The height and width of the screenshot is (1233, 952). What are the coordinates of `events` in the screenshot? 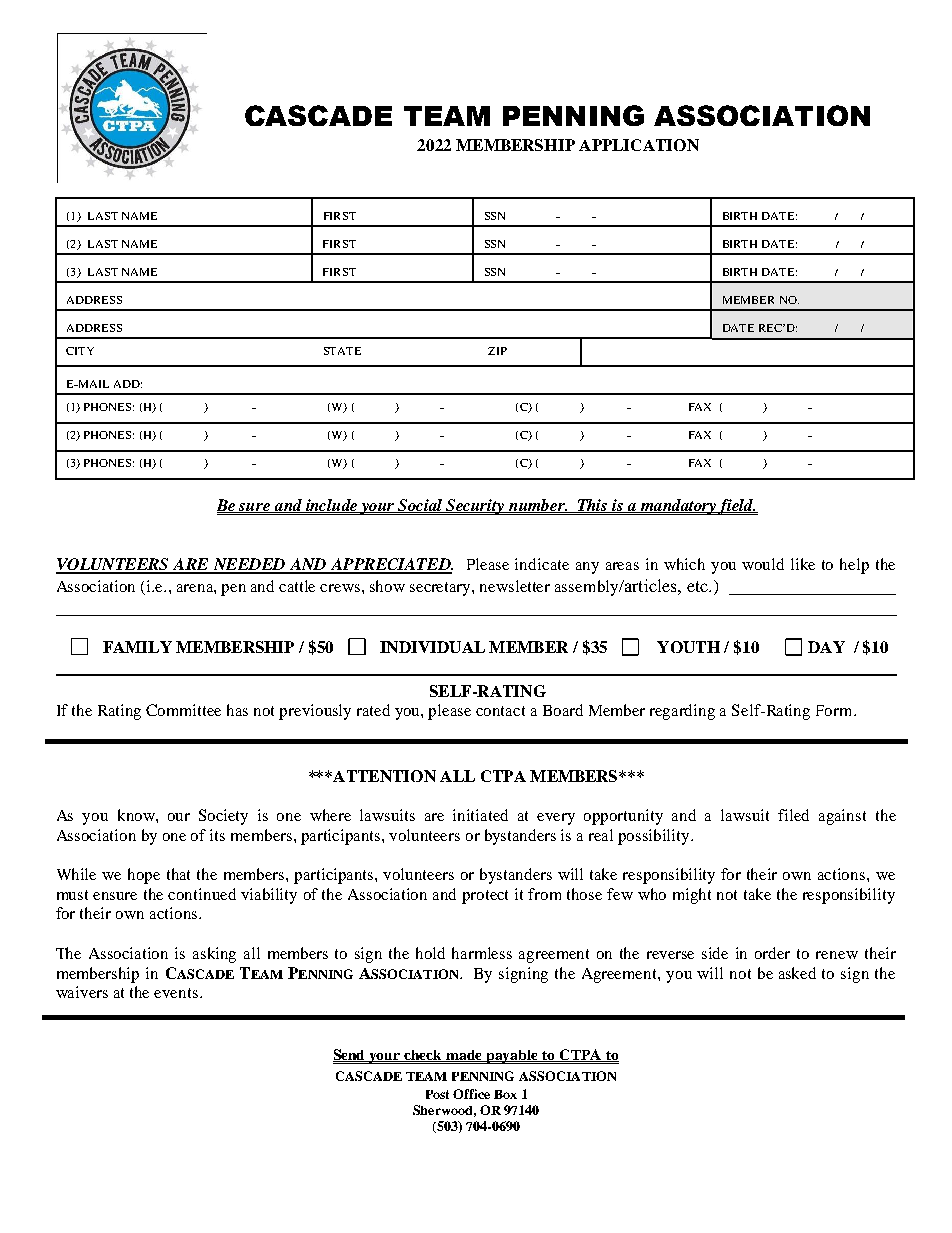 It's located at (177, 993).
